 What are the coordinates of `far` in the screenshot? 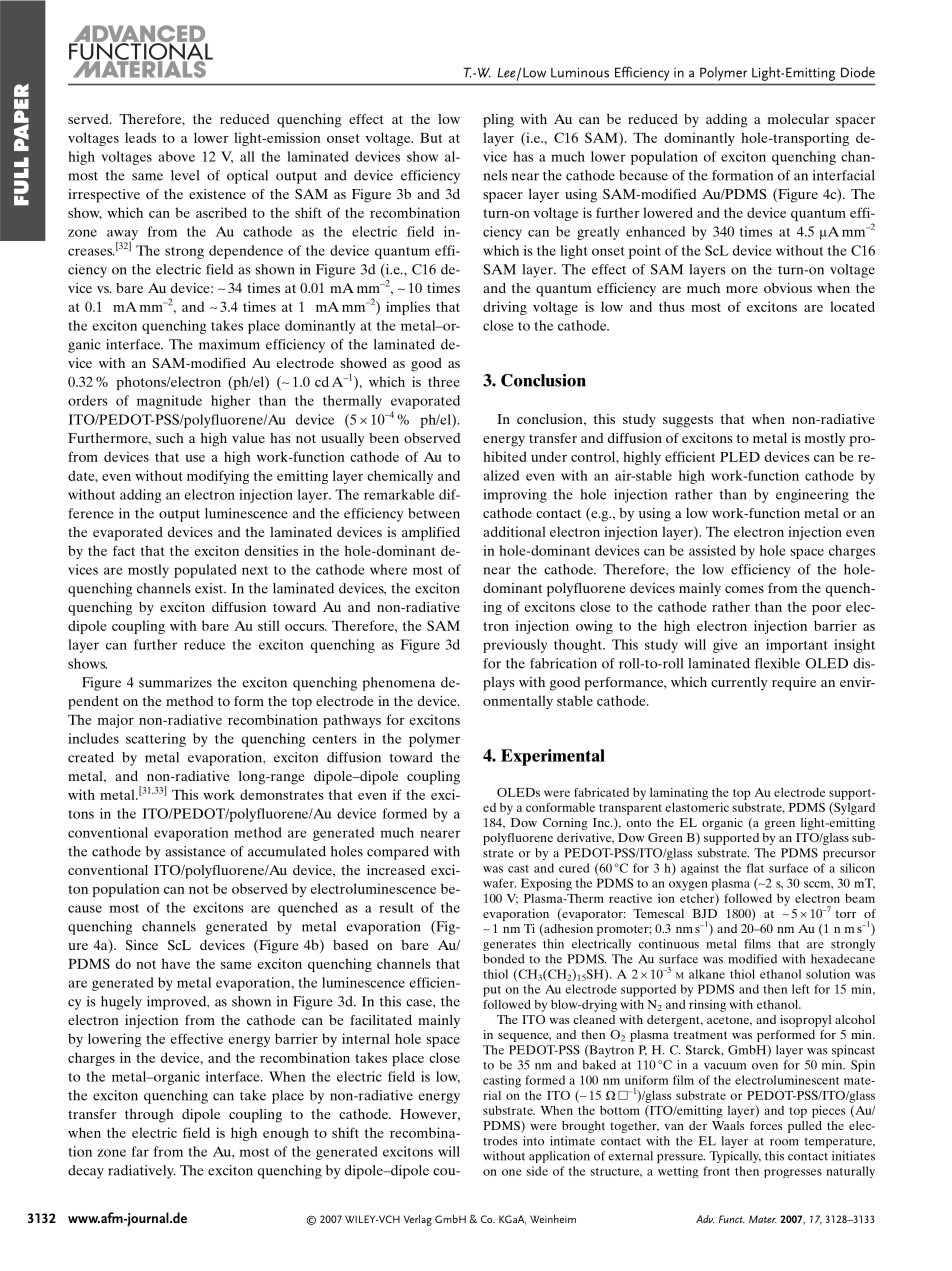 It's located at (140, 1151).
